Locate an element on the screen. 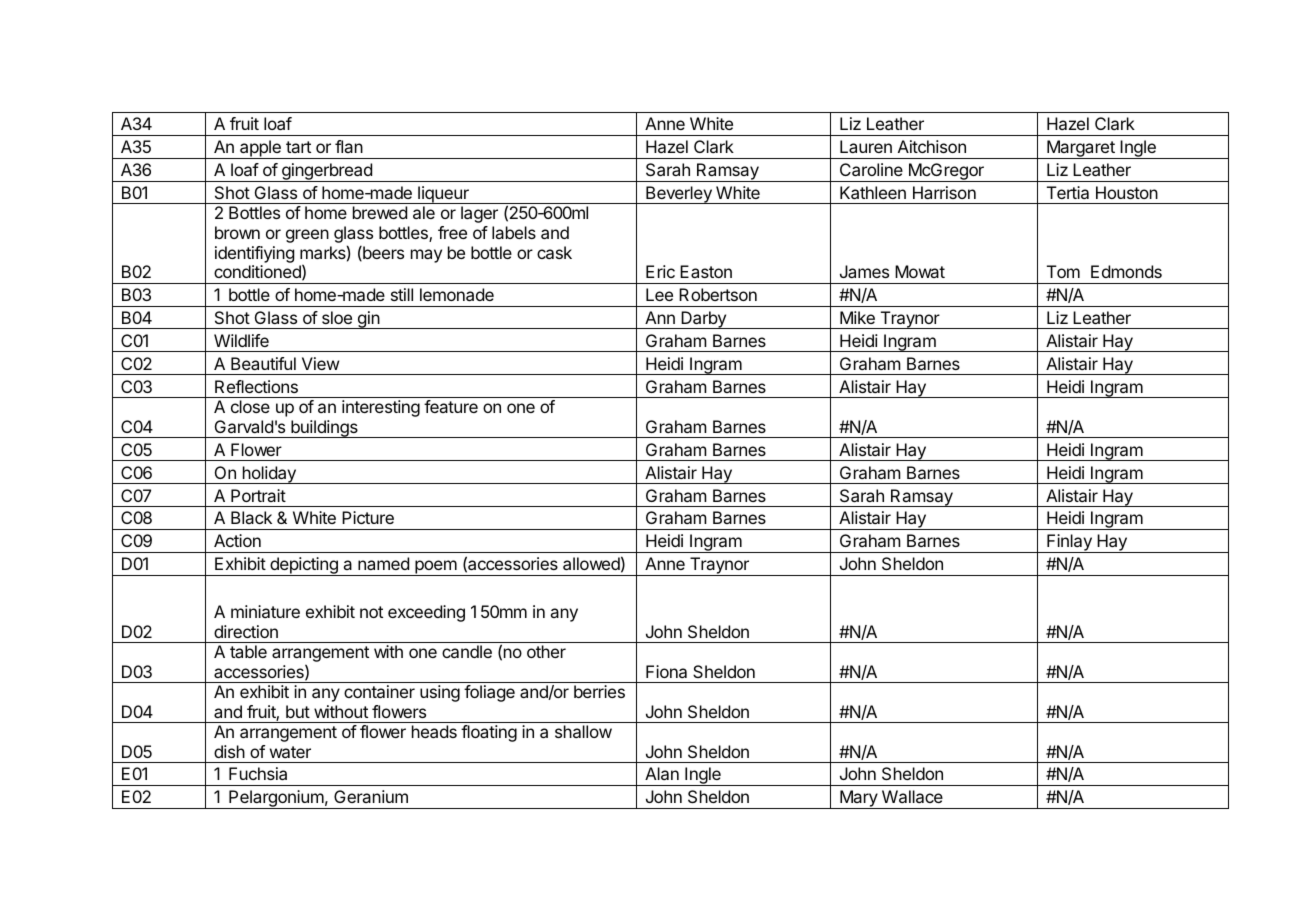 Image resolution: width=1308 pixels, height=924 pixels. Margaret is located at coordinates (1081, 149).
